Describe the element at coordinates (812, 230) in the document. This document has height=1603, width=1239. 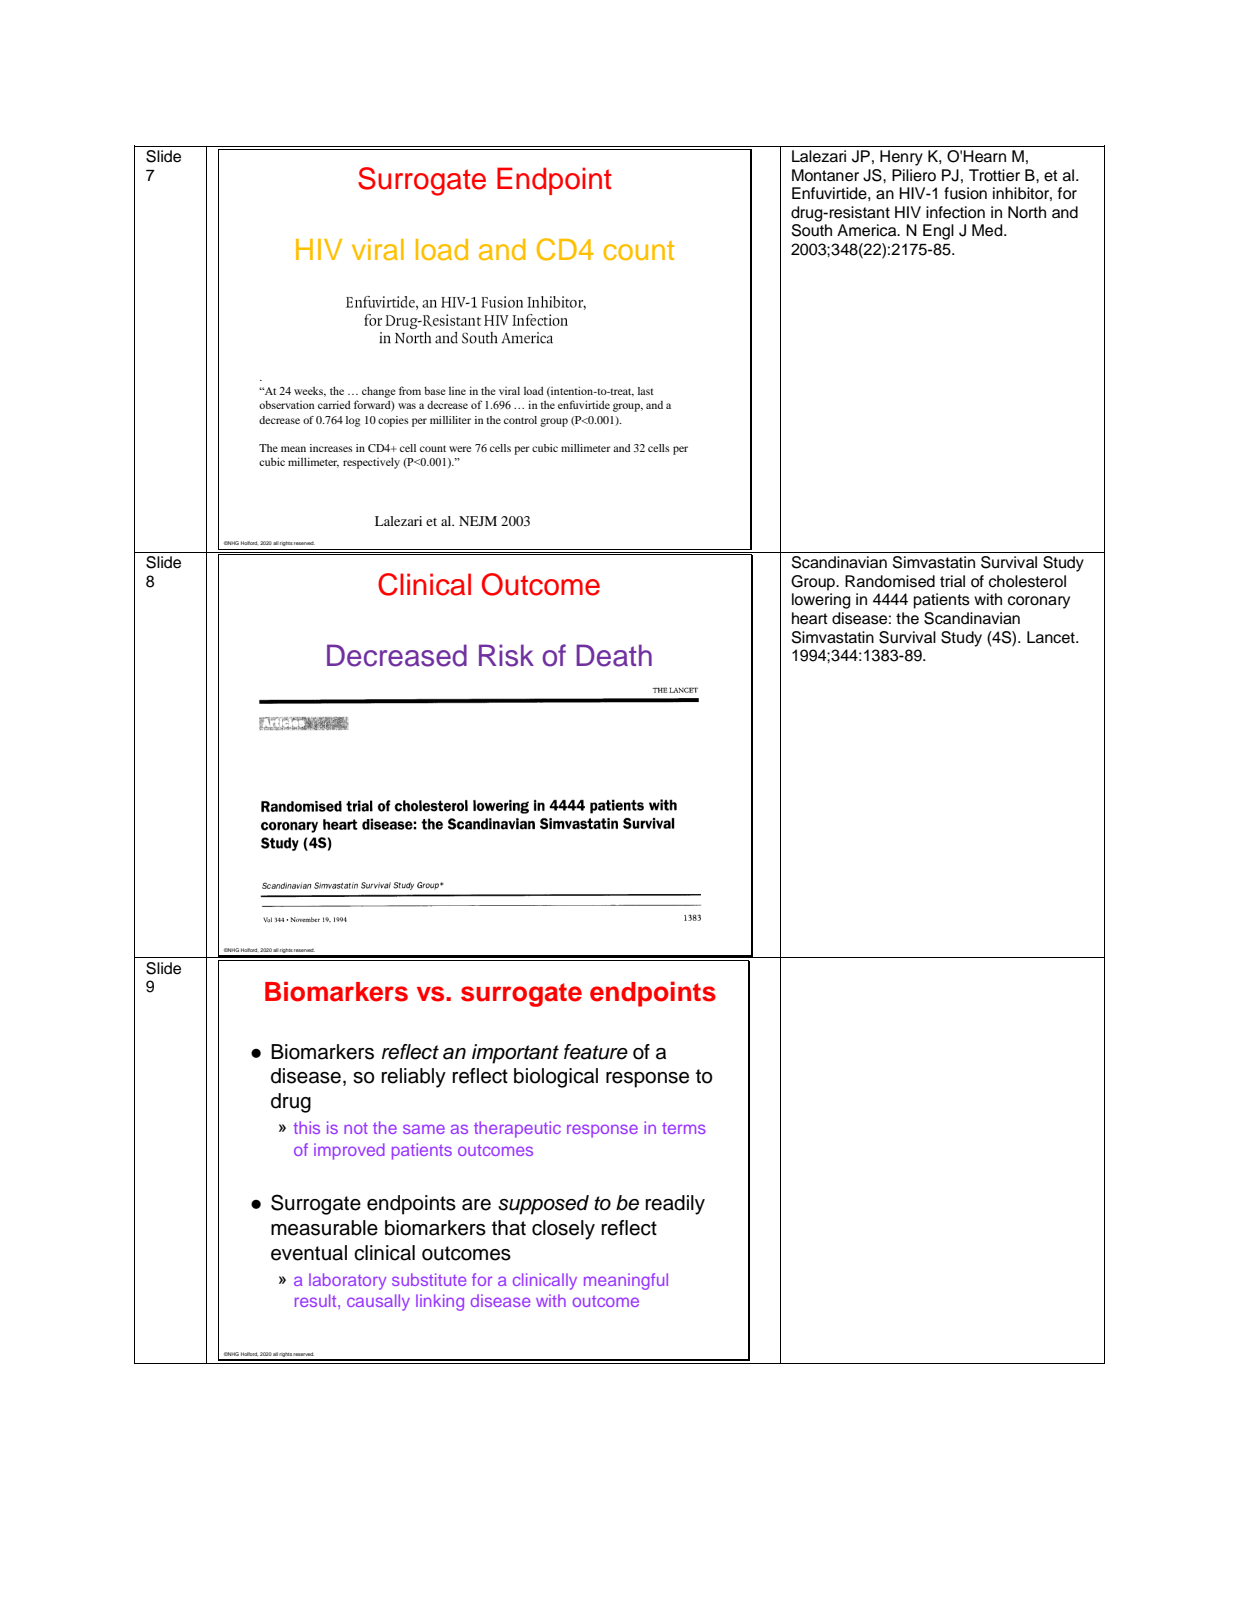
I see `South` at that location.
